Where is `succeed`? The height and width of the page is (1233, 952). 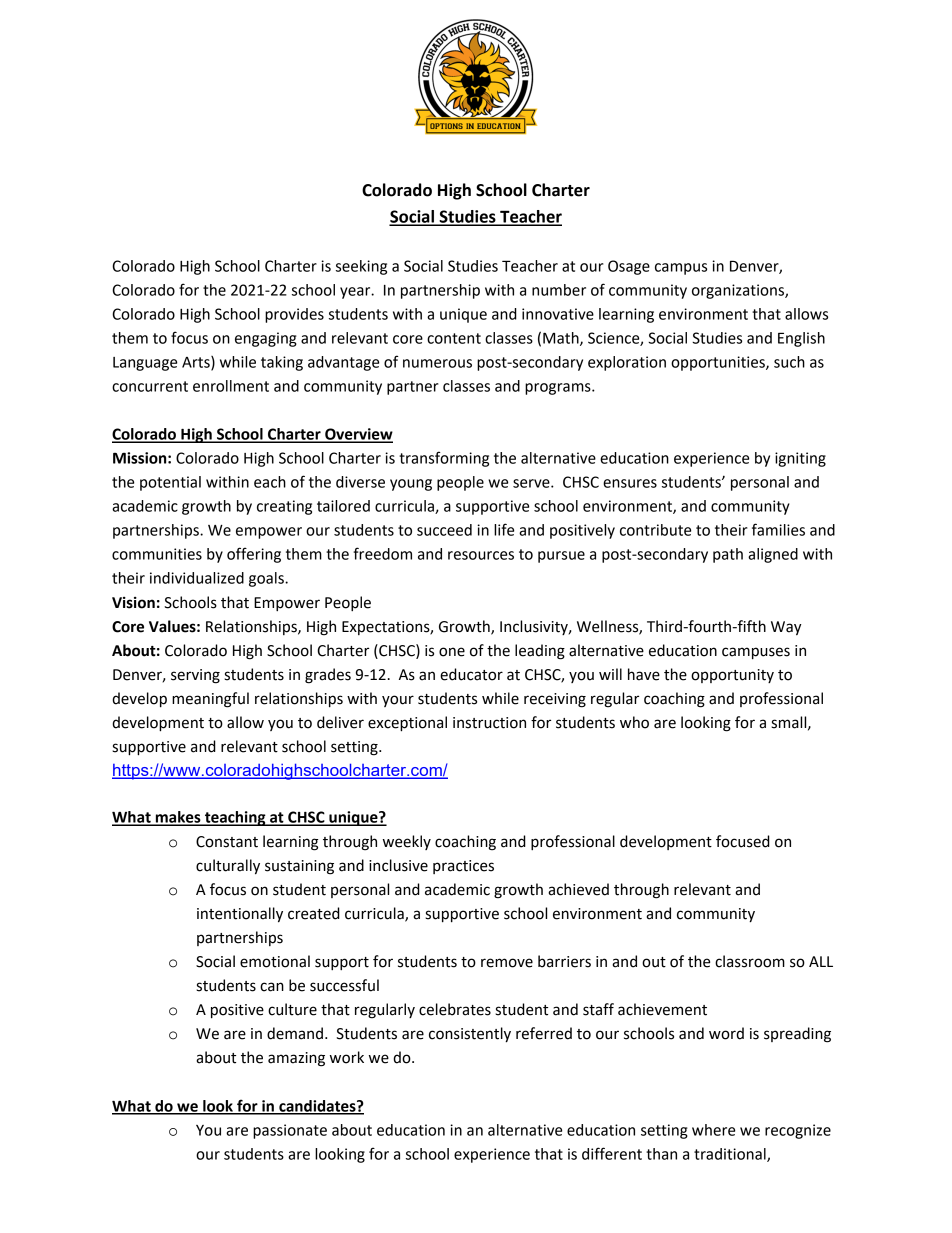
succeed is located at coordinates (444, 530).
